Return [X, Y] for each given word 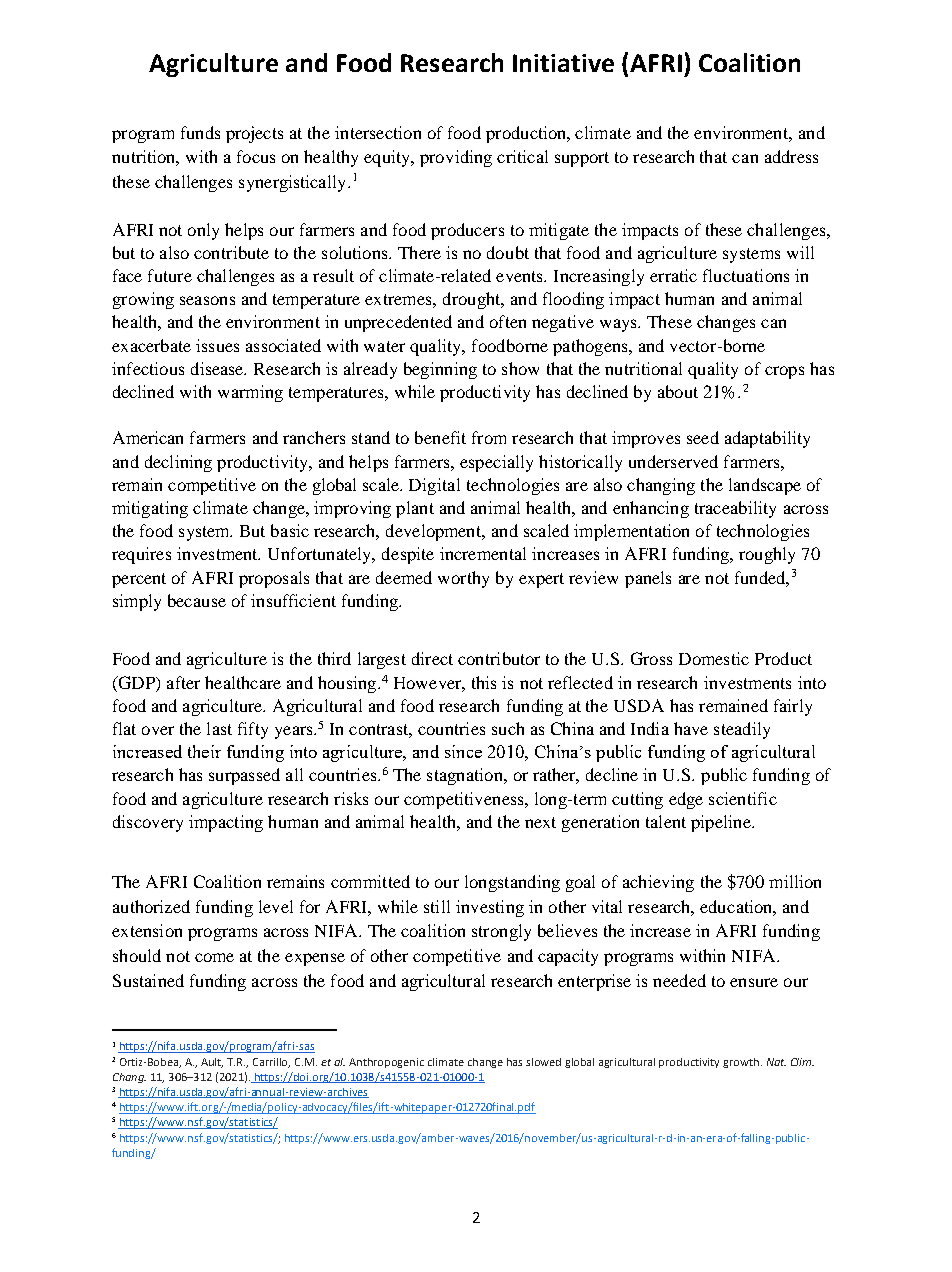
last [219, 728]
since [463, 751]
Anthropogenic [386, 1063]
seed [703, 437]
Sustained [148, 980]
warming [250, 393]
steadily [742, 730]
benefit [440, 437]
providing [456, 158]
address [791, 156]
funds [200, 132]
